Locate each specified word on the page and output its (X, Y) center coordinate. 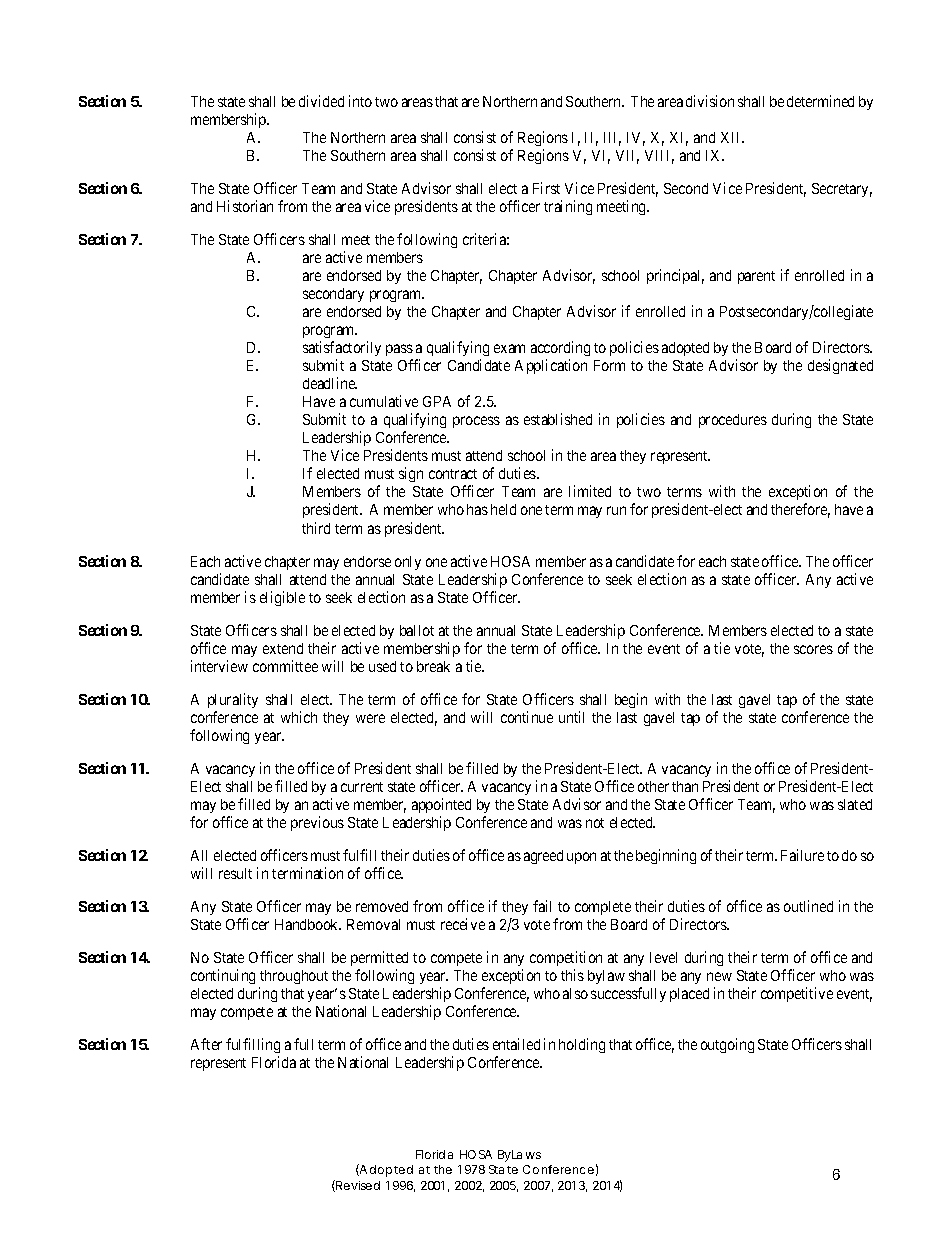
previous (317, 823)
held (503, 509)
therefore (800, 510)
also (575, 993)
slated (855, 804)
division (710, 101)
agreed (543, 857)
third (316, 528)
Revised (357, 1186)
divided (321, 101)
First (546, 188)
